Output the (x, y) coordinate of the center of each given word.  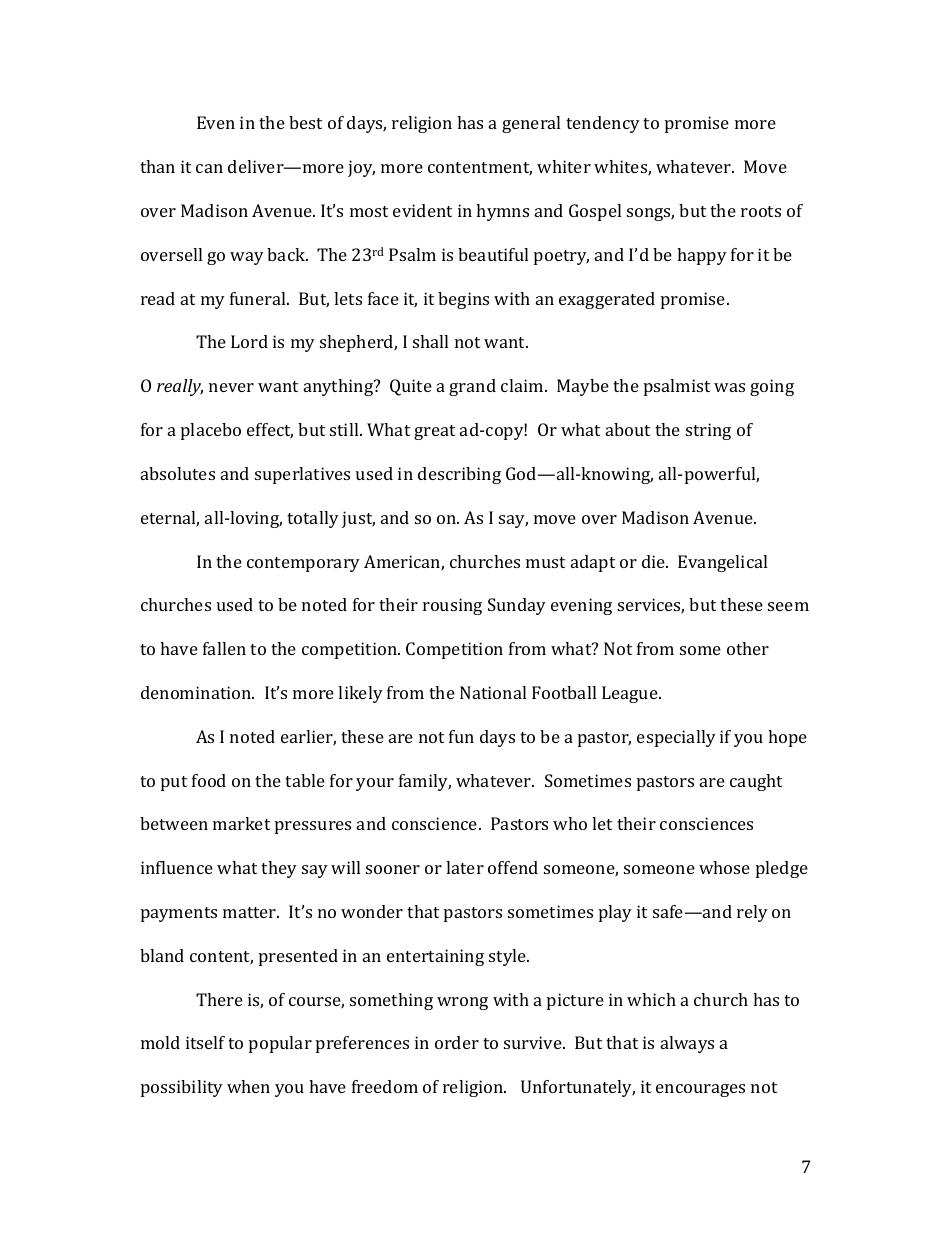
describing (459, 475)
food (209, 780)
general (531, 124)
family (425, 782)
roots (761, 211)
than (157, 166)
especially (676, 738)
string (708, 431)
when (248, 1086)
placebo (211, 431)
